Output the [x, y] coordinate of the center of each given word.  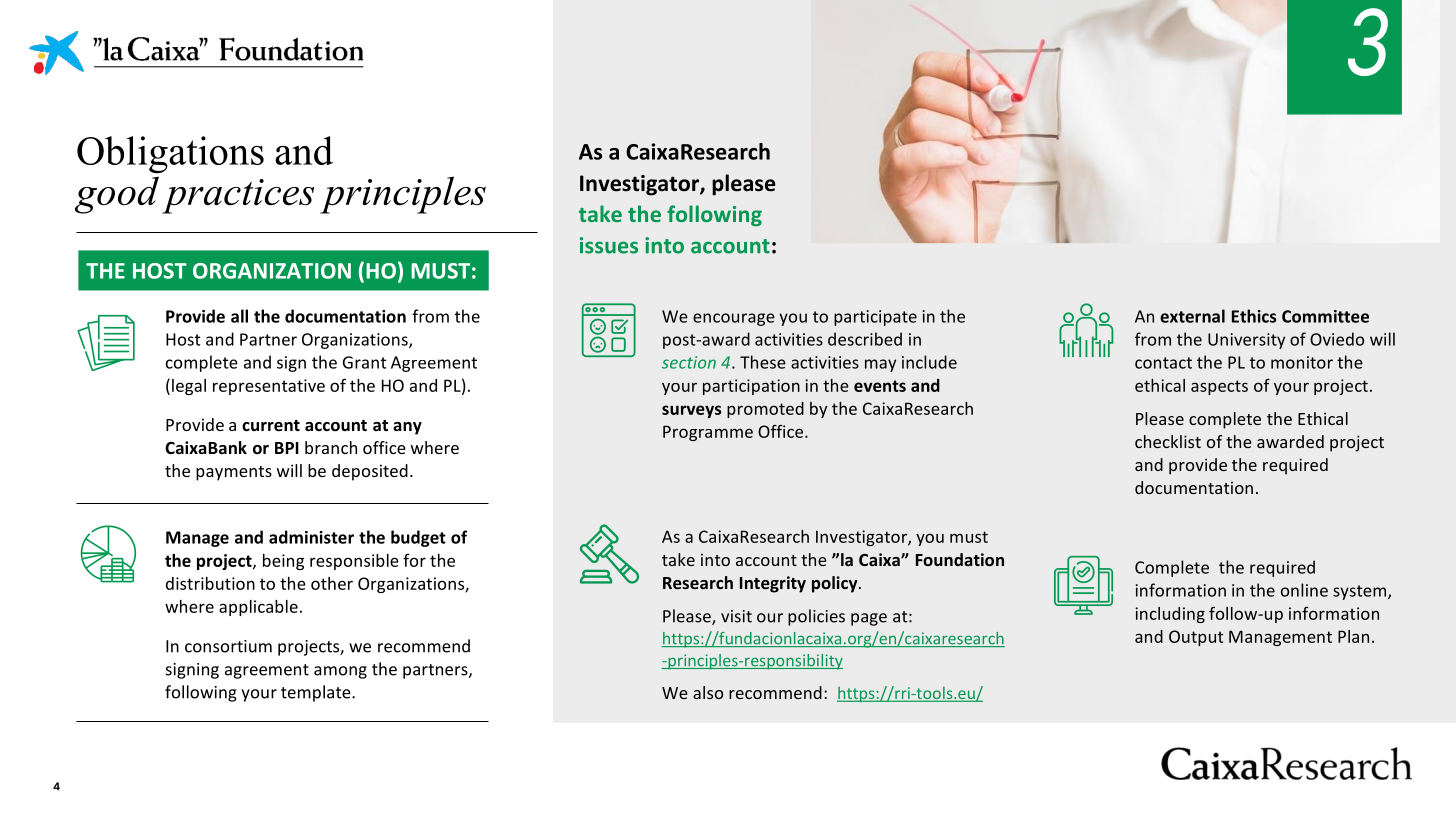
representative [269, 387]
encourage [734, 319]
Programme [708, 433]
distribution [210, 583]
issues [609, 245]
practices [238, 196]
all [239, 316]
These [763, 362]
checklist [1168, 441]
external [1192, 316]
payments [234, 473]
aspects [1219, 387]
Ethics [1254, 316]
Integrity [773, 584]
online [1304, 590]
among [340, 672]
